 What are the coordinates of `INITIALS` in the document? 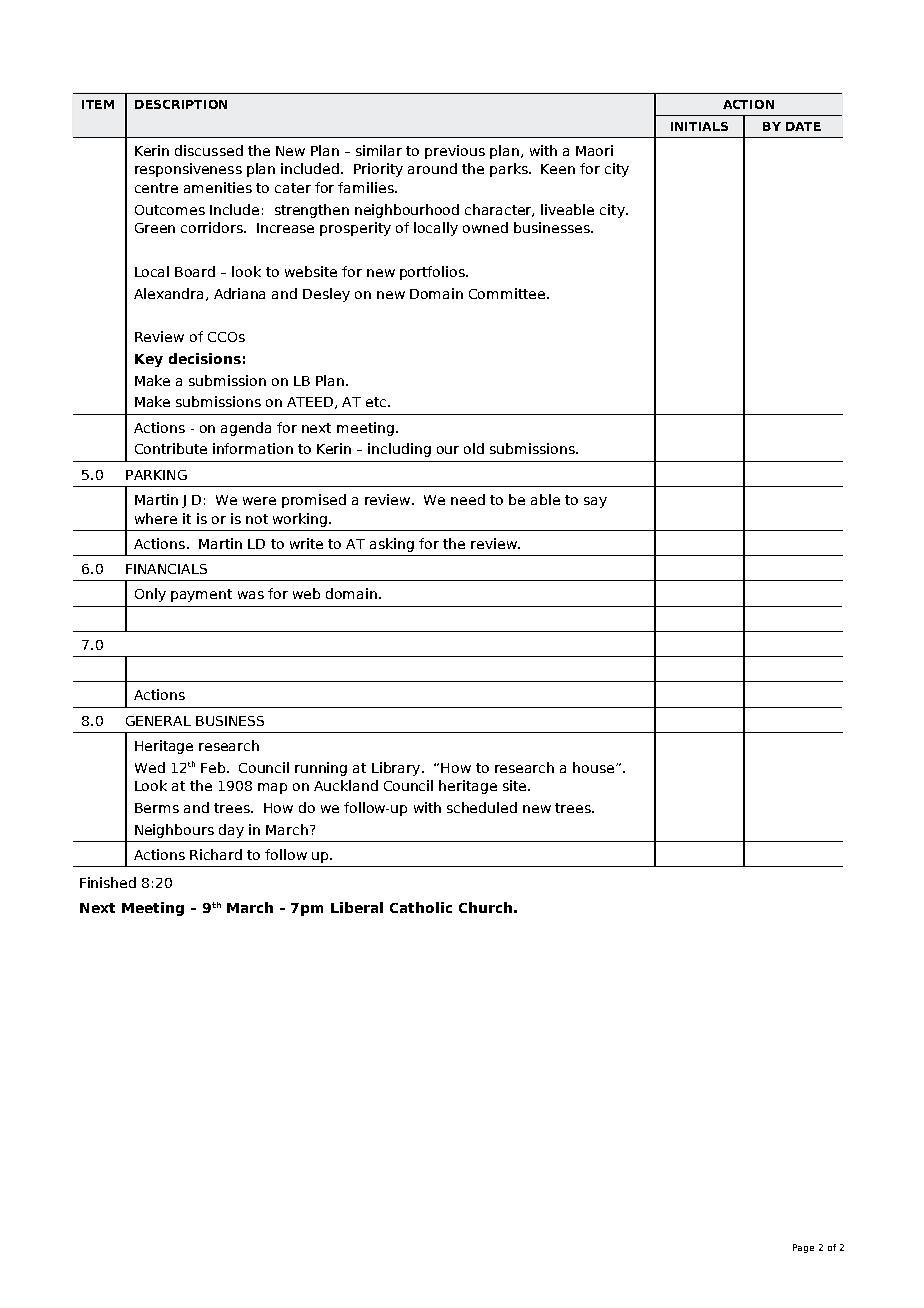 It's located at (699, 126).
